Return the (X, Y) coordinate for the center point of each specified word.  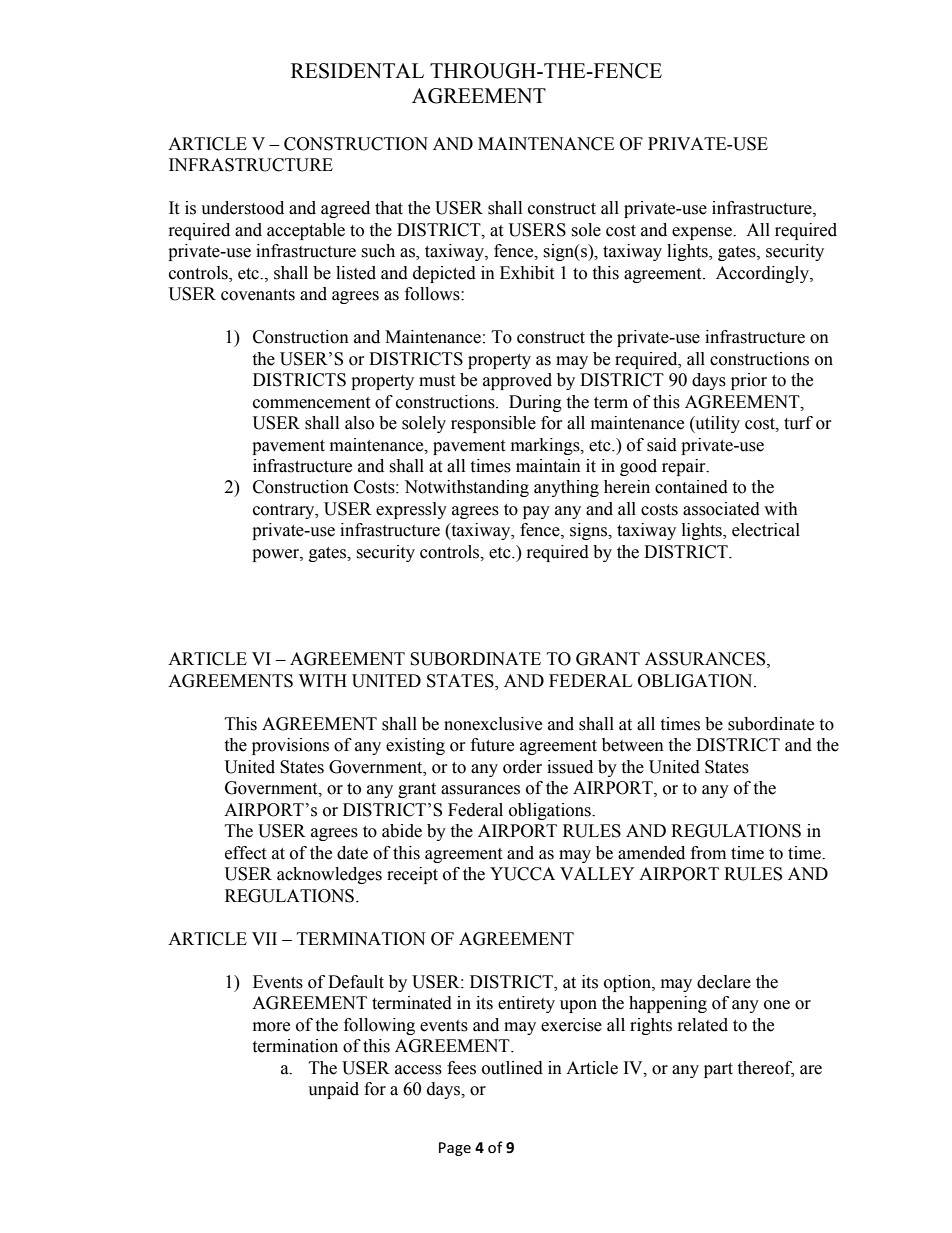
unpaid (333, 1090)
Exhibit (527, 273)
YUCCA (522, 874)
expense (703, 233)
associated (721, 509)
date (352, 853)
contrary (285, 511)
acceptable (306, 231)
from (708, 853)
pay (536, 512)
